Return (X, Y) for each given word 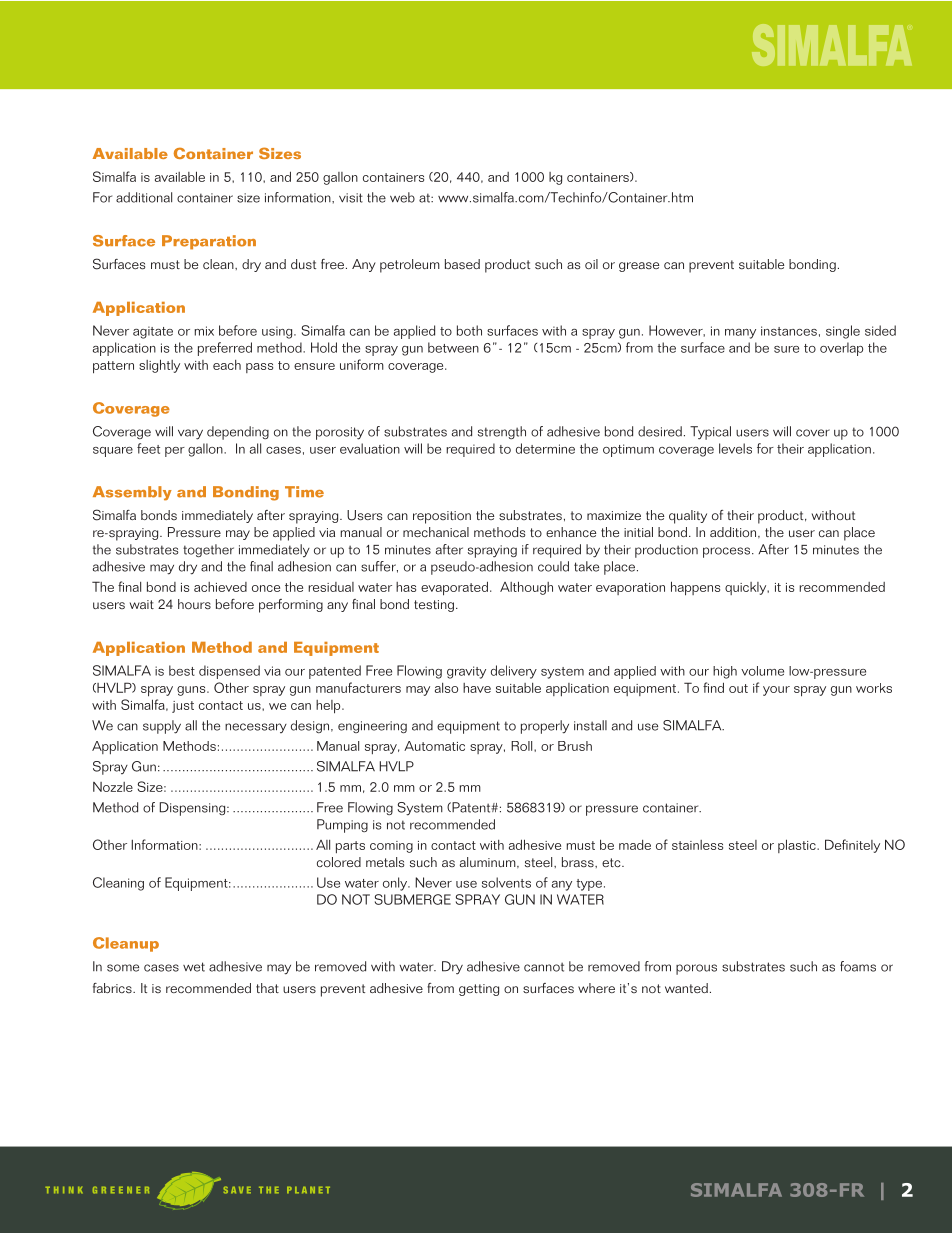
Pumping (342, 826)
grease (639, 267)
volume (762, 671)
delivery (514, 672)
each (227, 365)
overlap (841, 349)
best (182, 670)
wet (194, 967)
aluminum (489, 862)
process (728, 552)
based (462, 264)
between (453, 347)
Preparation (209, 242)
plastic (798, 846)
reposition (442, 517)
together (208, 550)
